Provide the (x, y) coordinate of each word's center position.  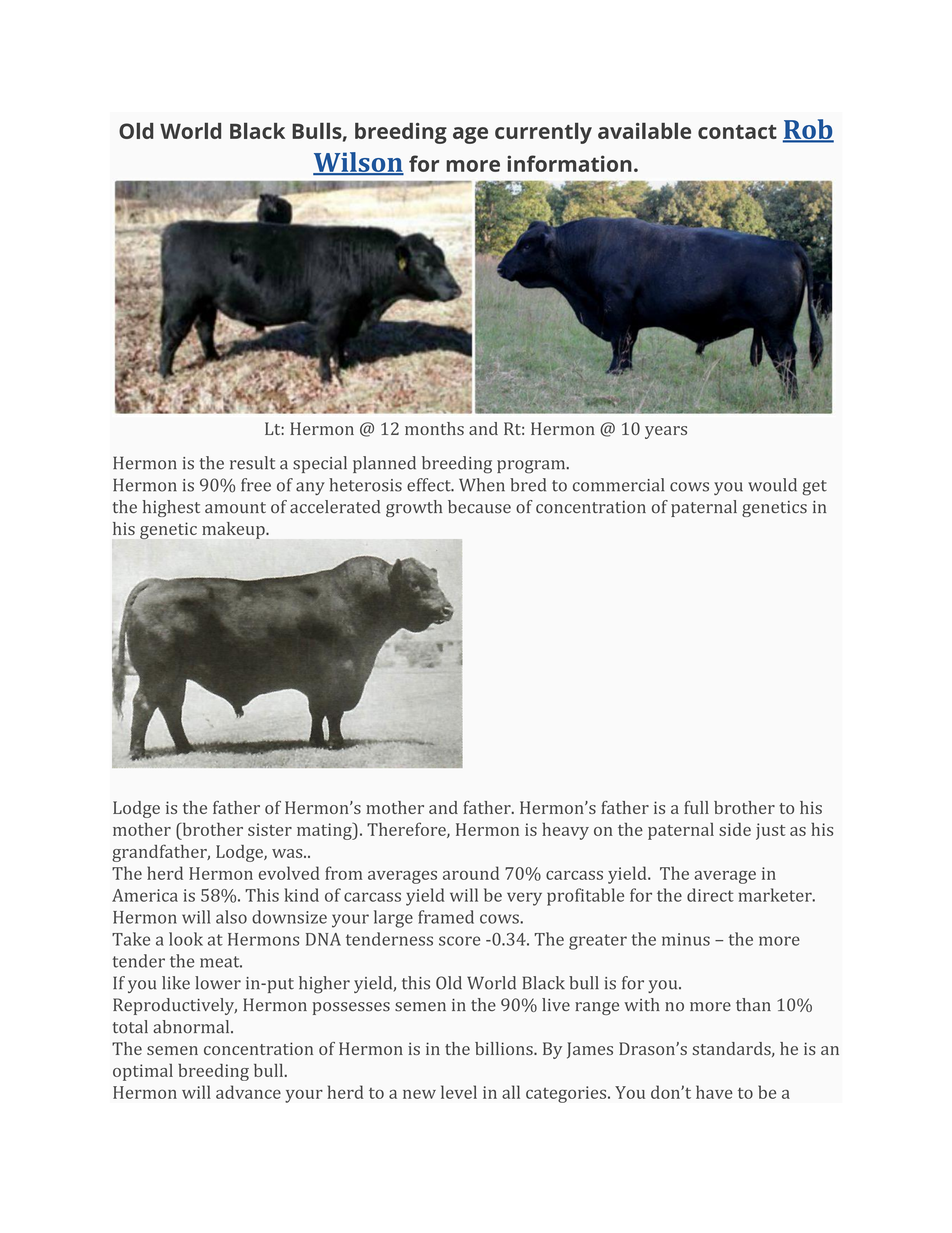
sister (270, 829)
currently (543, 133)
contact (737, 132)
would (772, 485)
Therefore (407, 830)
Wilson (358, 163)
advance (248, 1092)
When (482, 485)
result (252, 463)
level (459, 1092)
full (696, 807)
